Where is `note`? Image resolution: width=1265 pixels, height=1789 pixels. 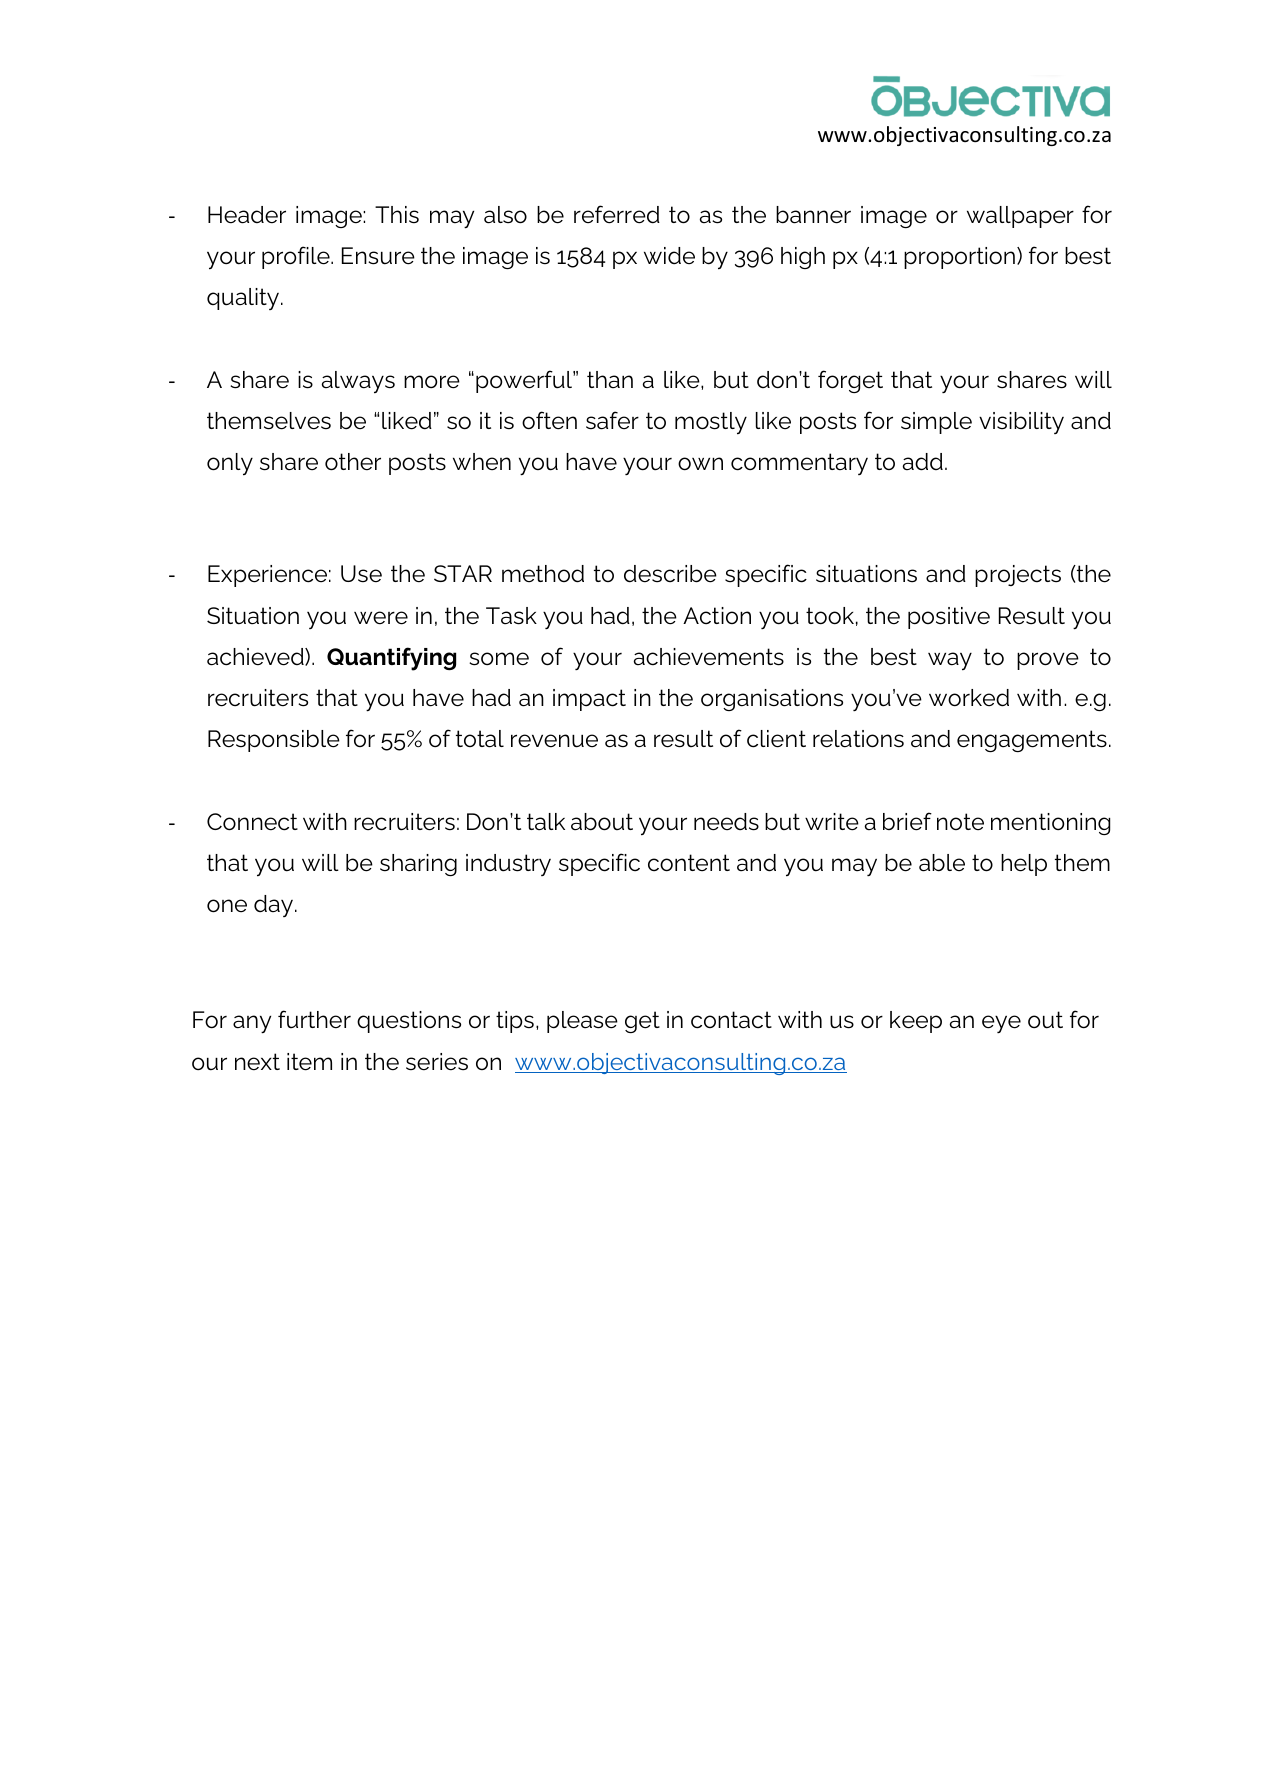 note is located at coordinates (960, 822).
